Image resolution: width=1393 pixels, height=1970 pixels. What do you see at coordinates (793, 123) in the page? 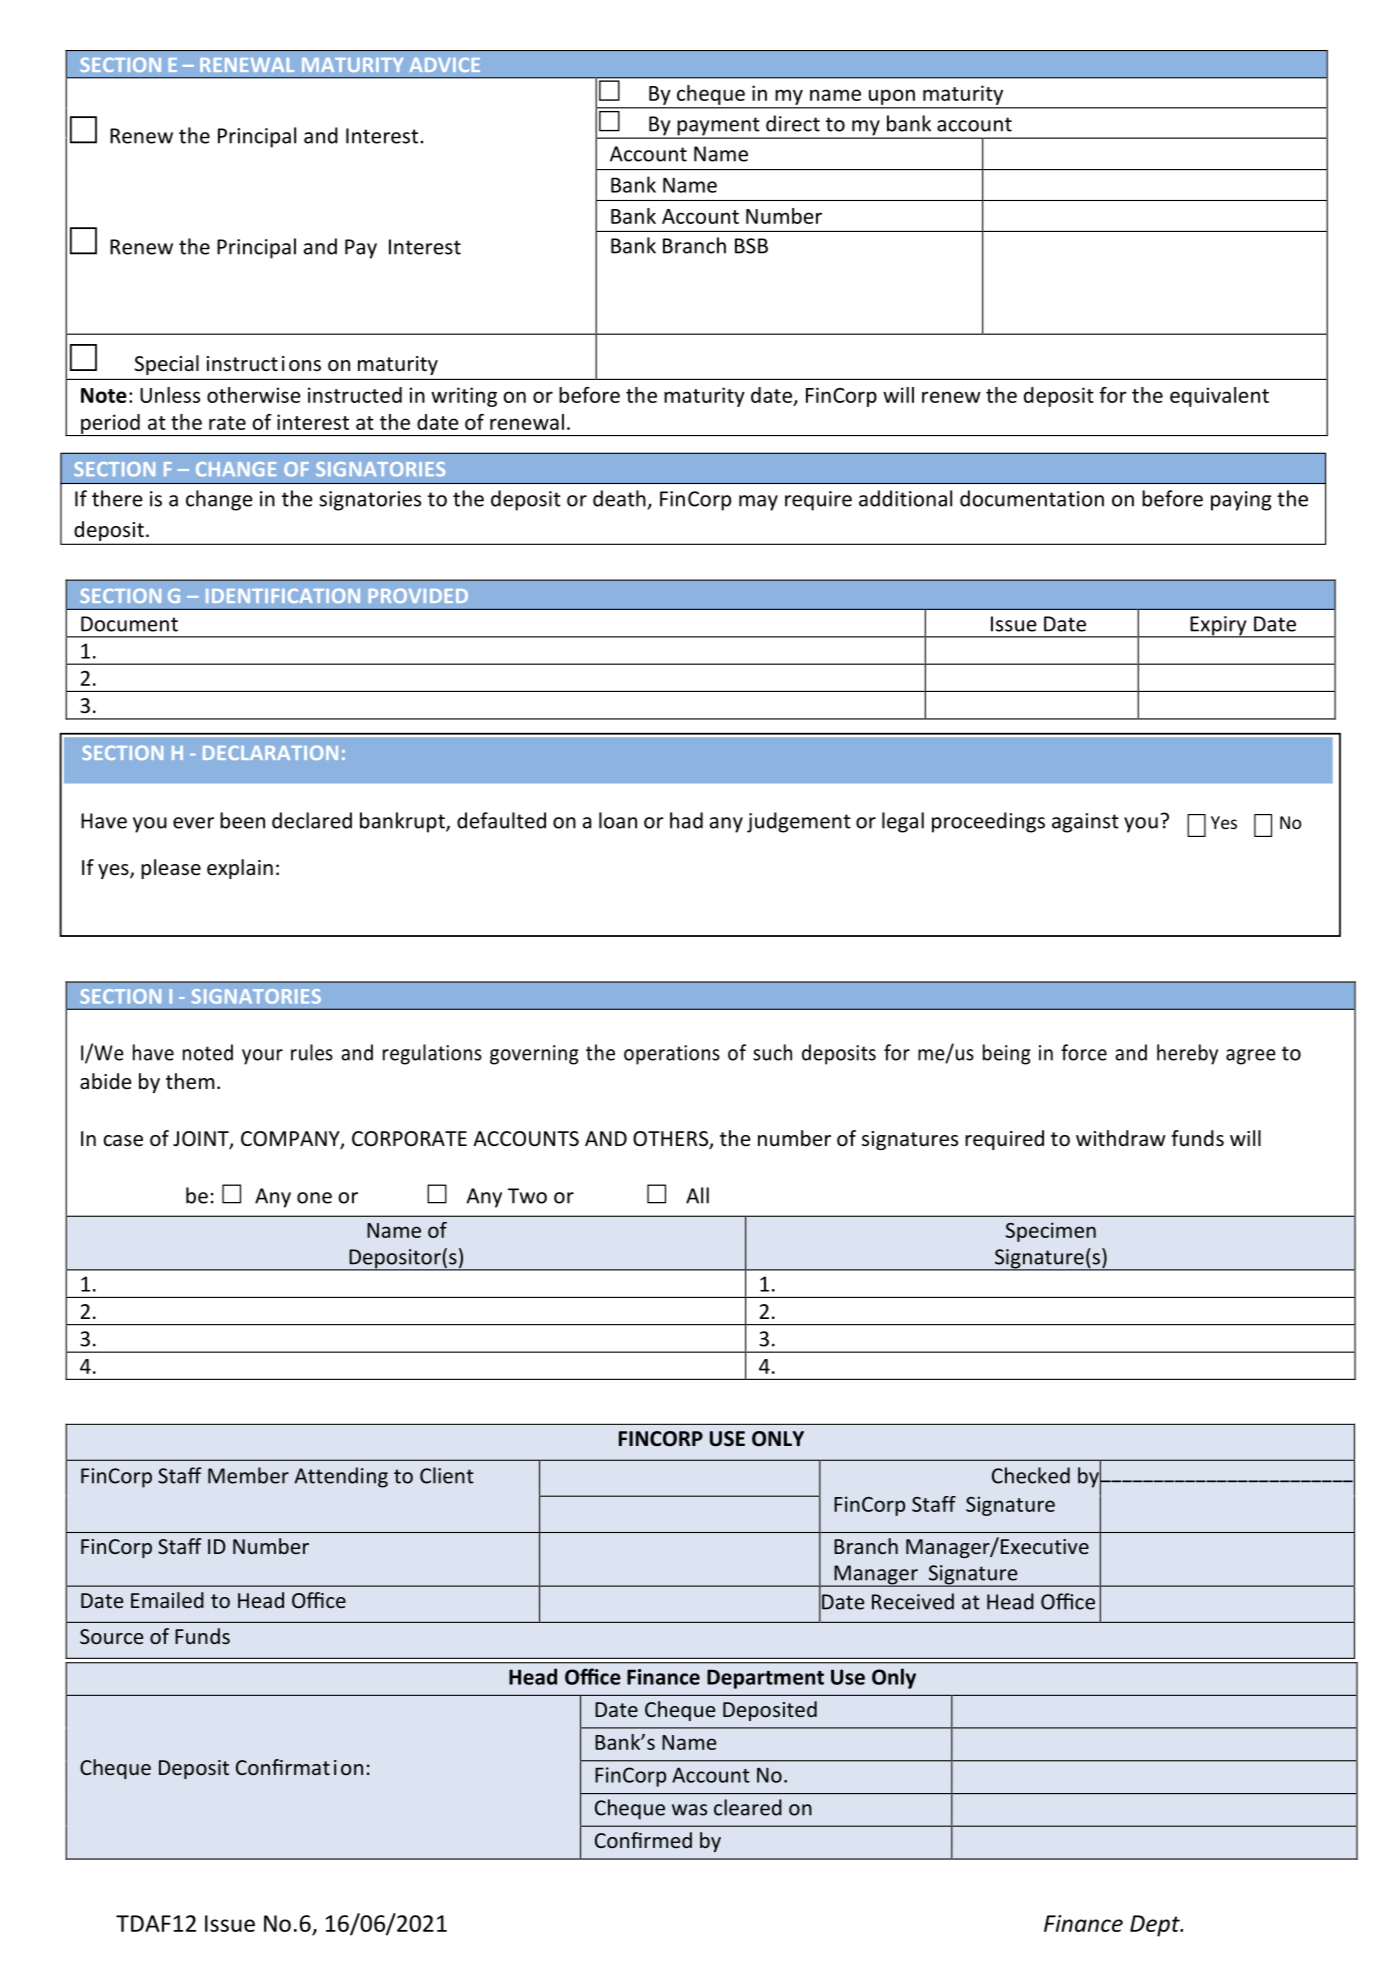
I see `direct` at bounding box center [793, 123].
